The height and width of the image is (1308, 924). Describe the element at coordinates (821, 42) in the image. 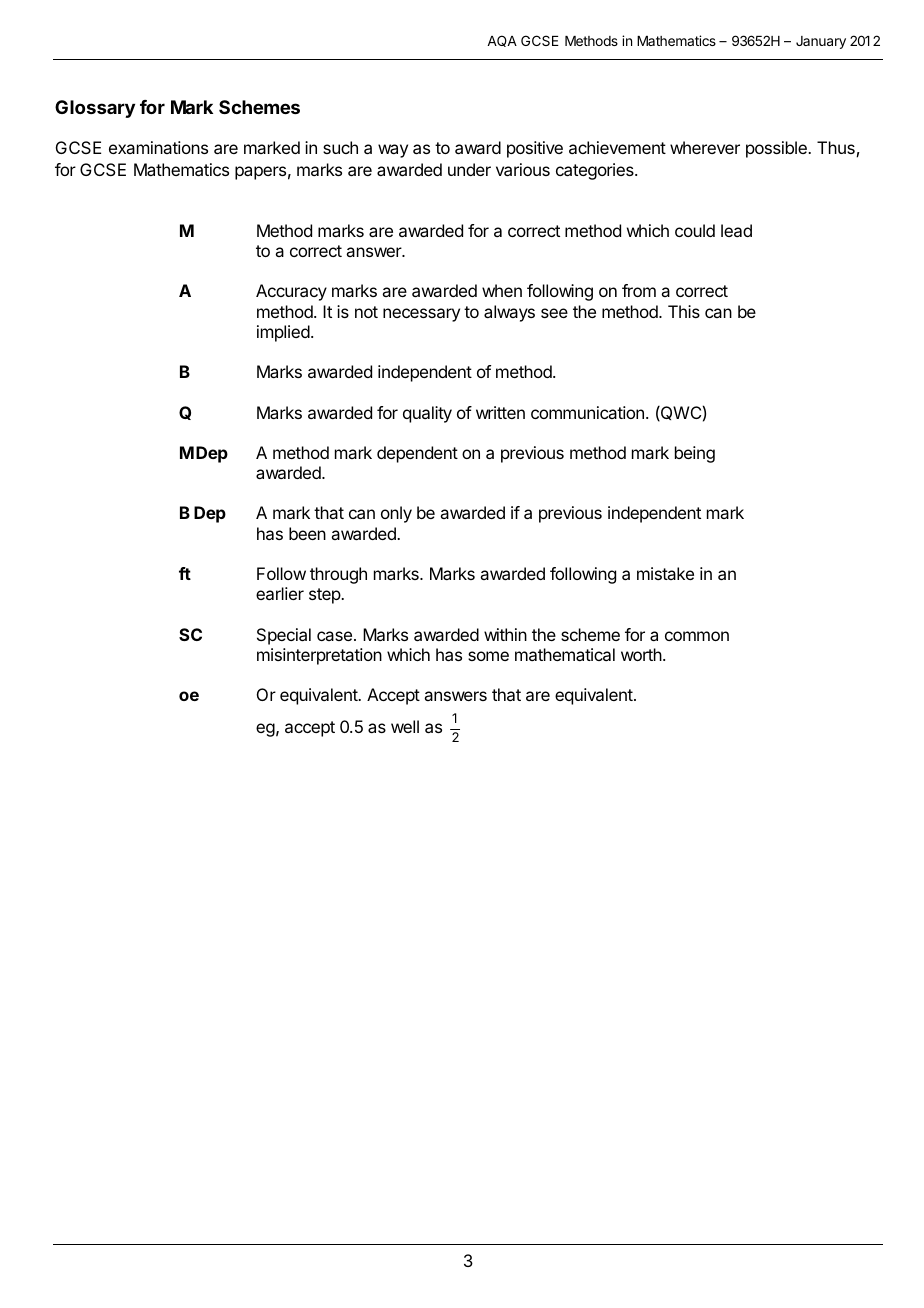

I see `January` at that location.
